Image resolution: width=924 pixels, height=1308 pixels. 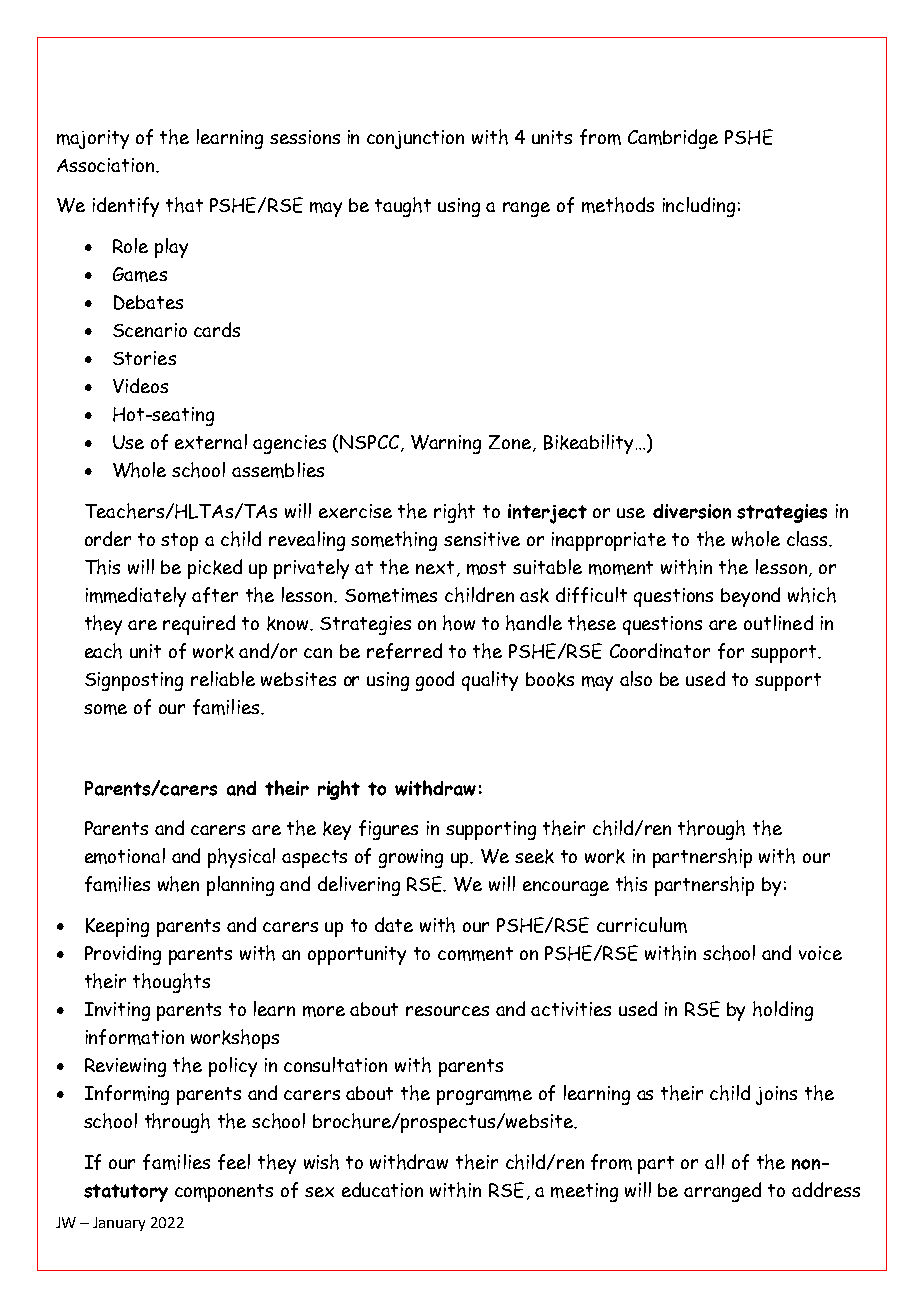 What do you see at coordinates (714, 1161) in the screenshot?
I see `all` at bounding box center [714, 1161].
